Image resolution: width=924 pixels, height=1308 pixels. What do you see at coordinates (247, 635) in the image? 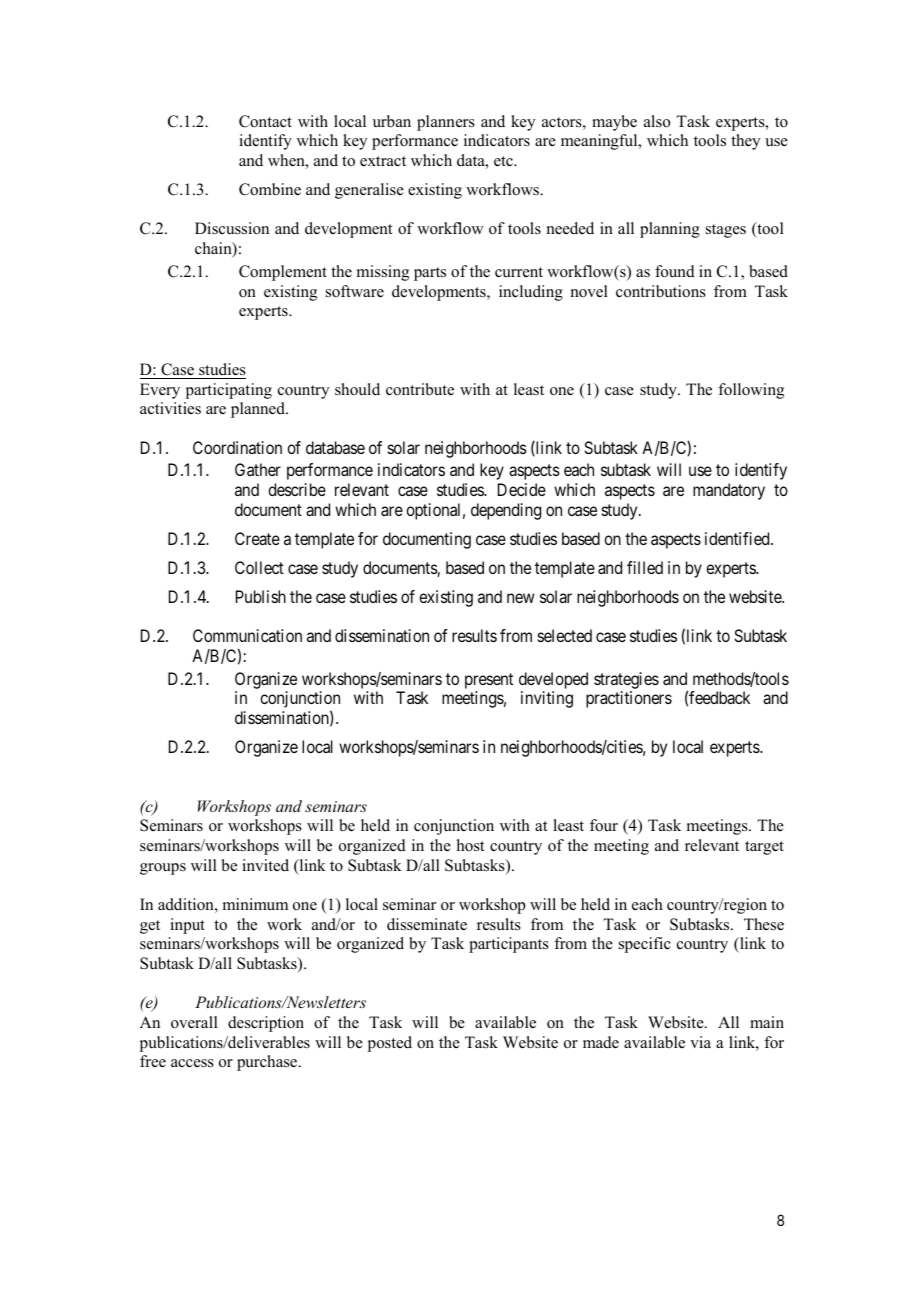
I see `Communication` at bounding box center [247, 635].
